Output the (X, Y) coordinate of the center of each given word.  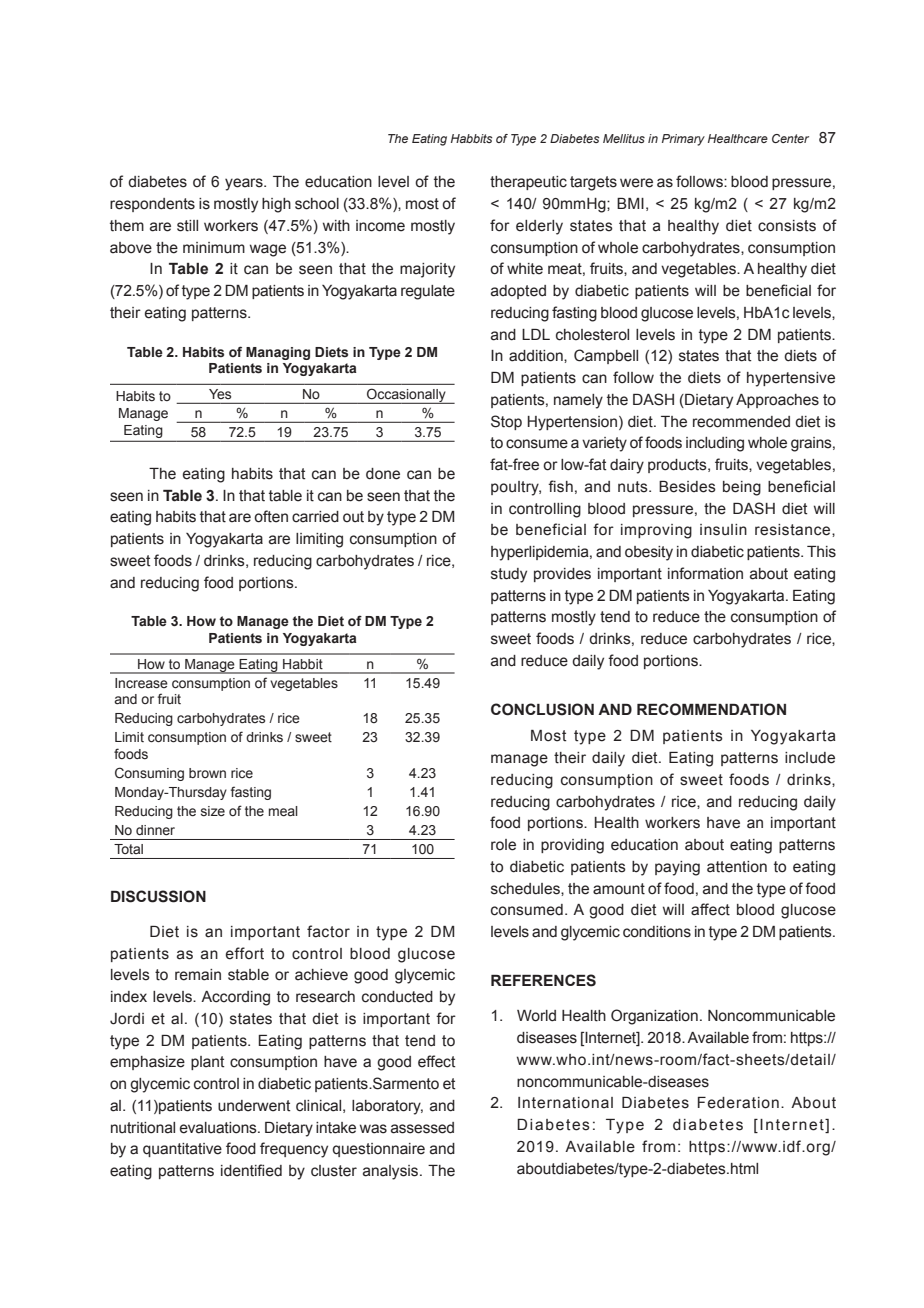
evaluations (219, 1128)
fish (560, 486)
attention (737, 867)
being (742, 488)
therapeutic (528, 183)
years (245, 184)
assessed (422, 1128)
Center (790, 138)
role (503, 845)
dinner (155, 830)
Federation (738, 1103)
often (271, 516)
